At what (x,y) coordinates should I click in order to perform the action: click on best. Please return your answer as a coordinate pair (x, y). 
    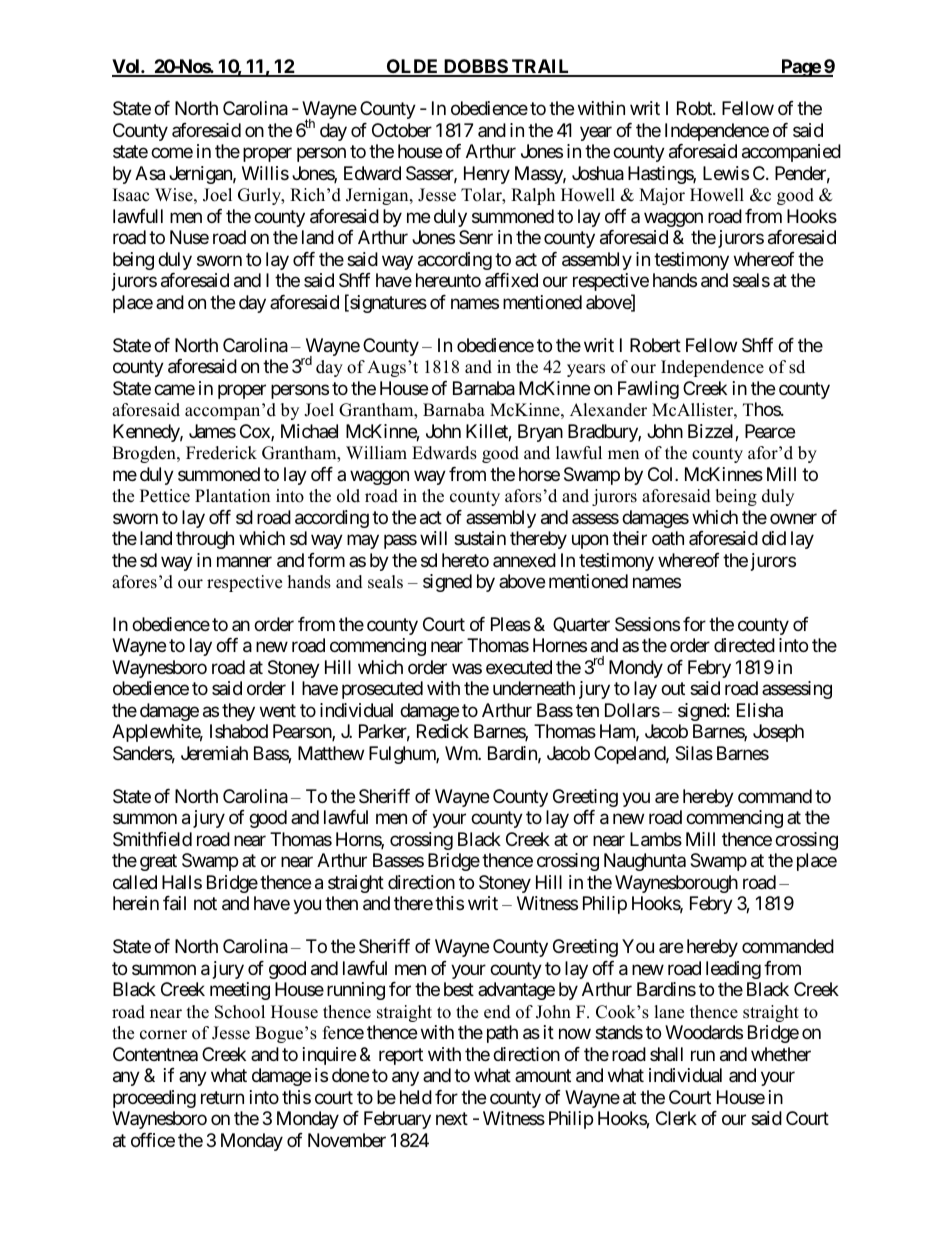
    Looking at the image, I should click on (459, 989).
